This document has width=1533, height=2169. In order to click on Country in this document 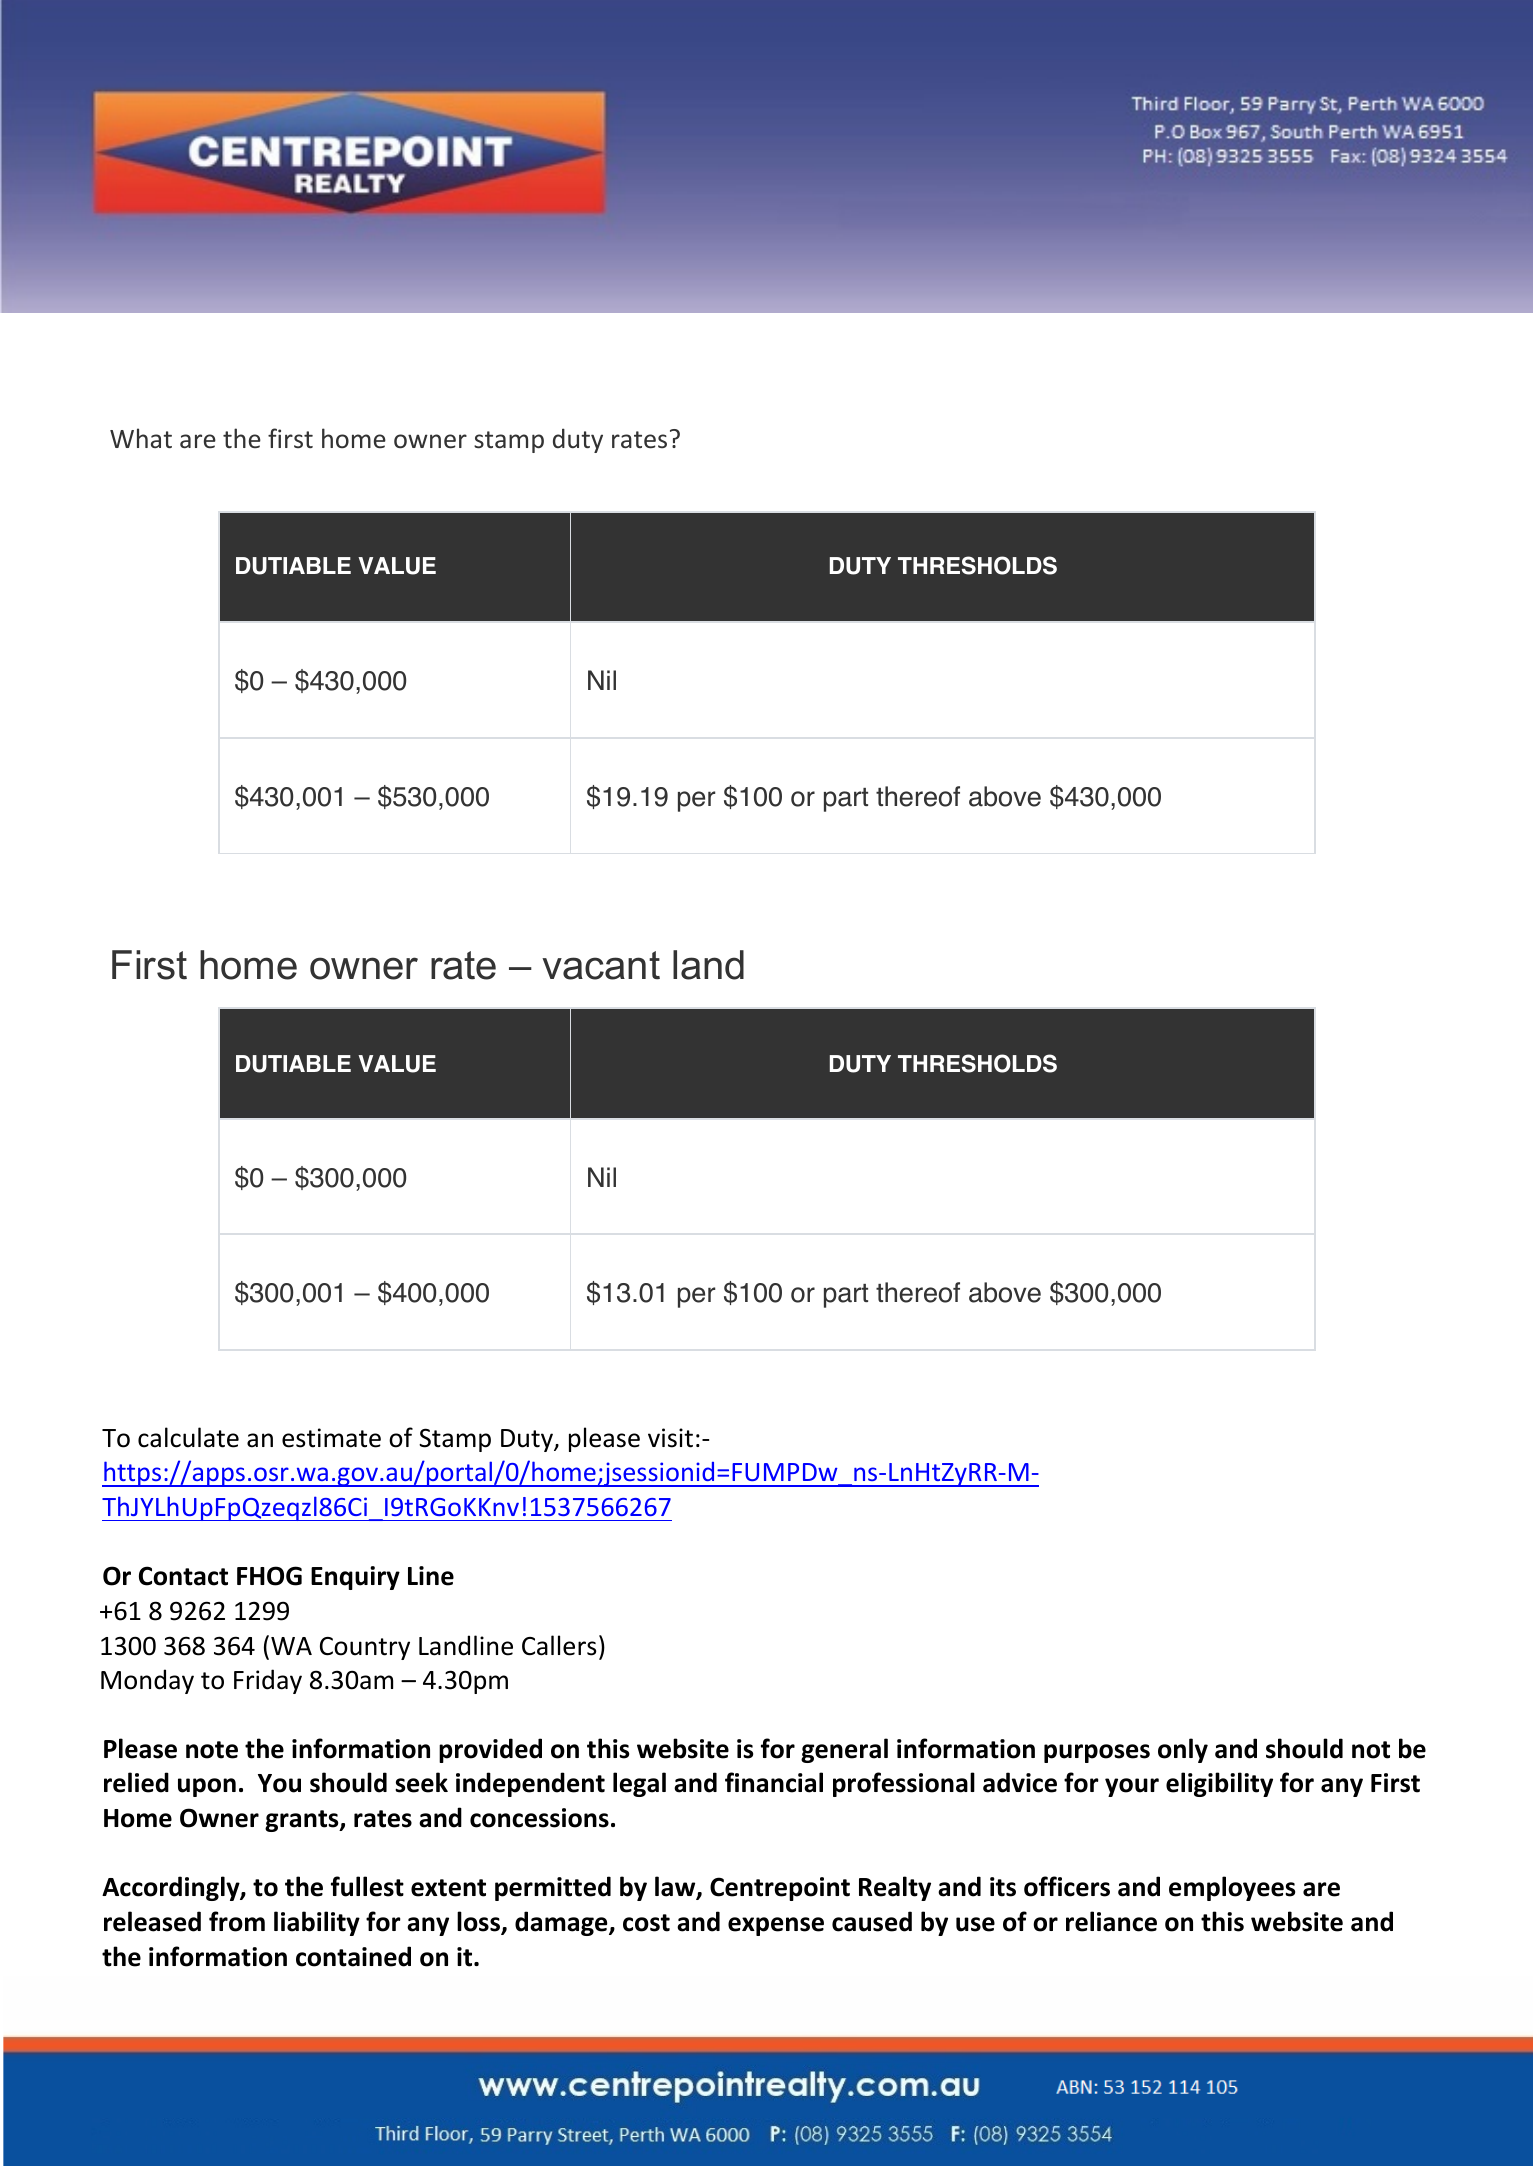, I will do `click(365, 1648)`.
